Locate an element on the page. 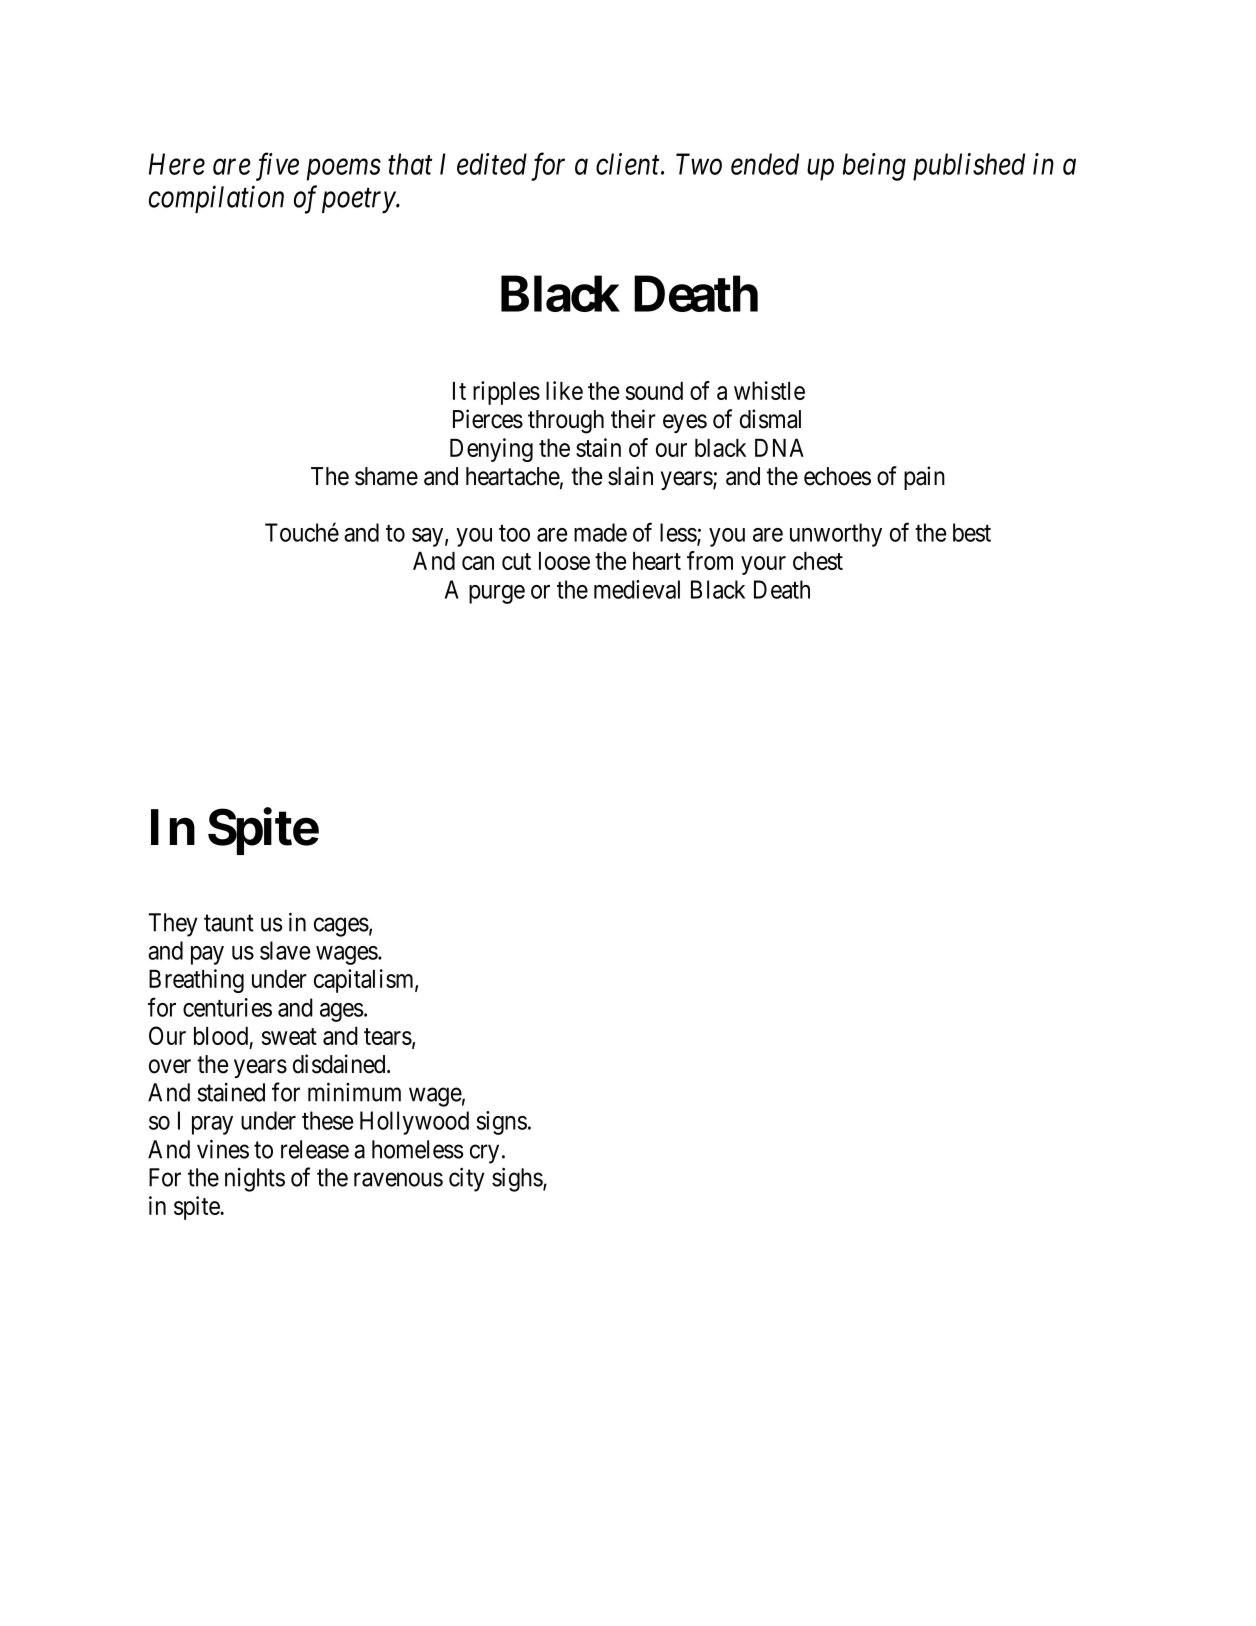  taunt is located at coordinates (229, 923).
